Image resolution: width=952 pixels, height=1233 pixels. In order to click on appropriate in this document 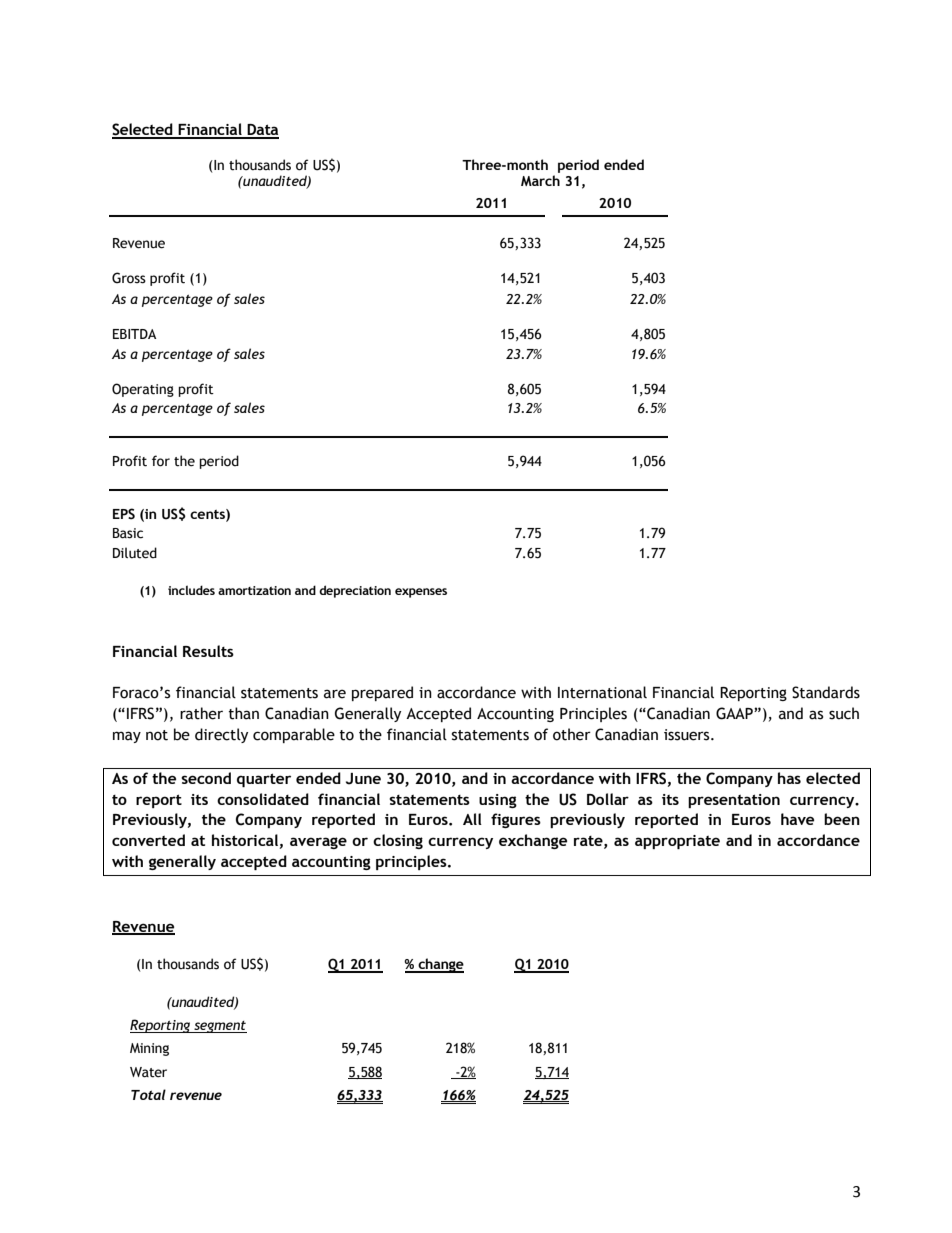, I will do `click(677, 842)`.
